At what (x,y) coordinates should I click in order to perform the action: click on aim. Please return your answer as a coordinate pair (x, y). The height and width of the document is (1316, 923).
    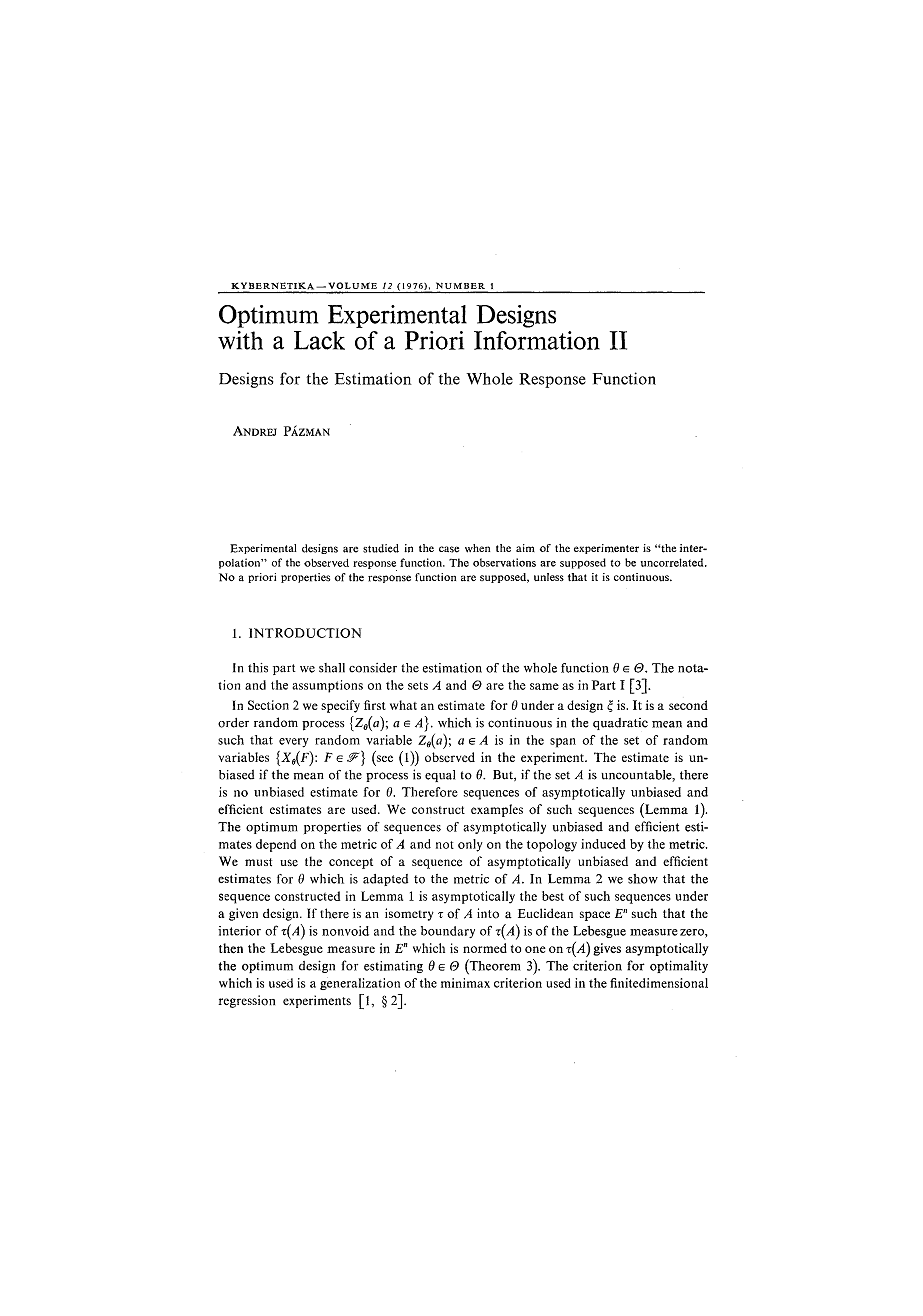
    Looking at the image, I should click on (525, 548).
